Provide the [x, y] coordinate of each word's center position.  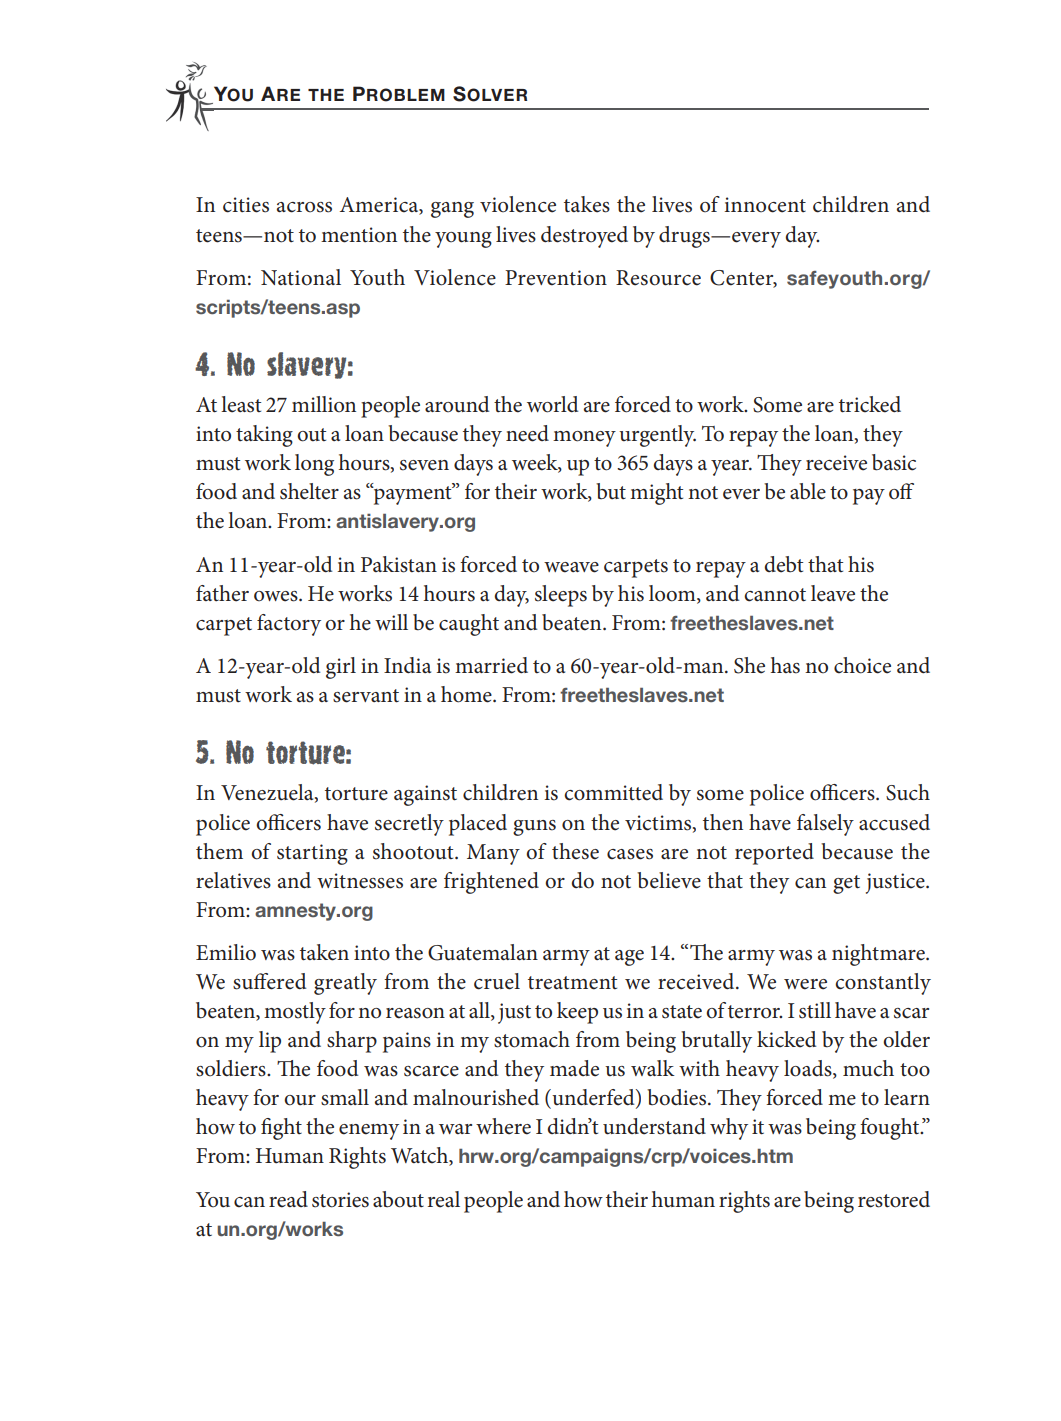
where [503, 1126]
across [304, 207]
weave [571, 567]
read [288, 1199]
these [575, 851]
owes [277, 596]
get [846, 884]
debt [783, 564]
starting [312, 854]
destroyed [584, 237]
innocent [765, 205]
